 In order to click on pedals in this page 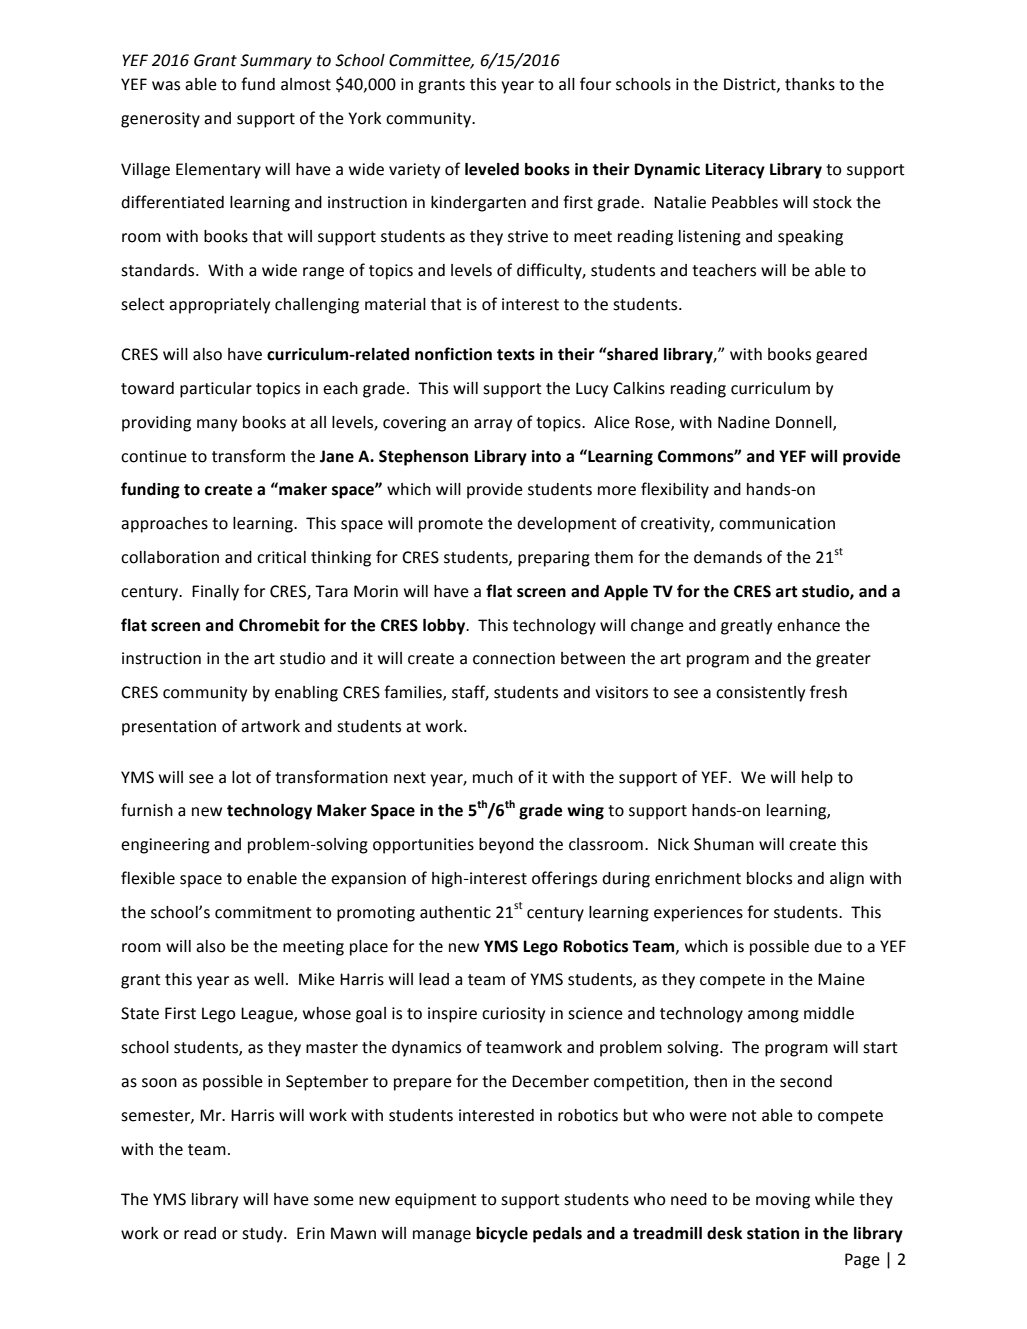, I will do `click(557, 1235)`.
